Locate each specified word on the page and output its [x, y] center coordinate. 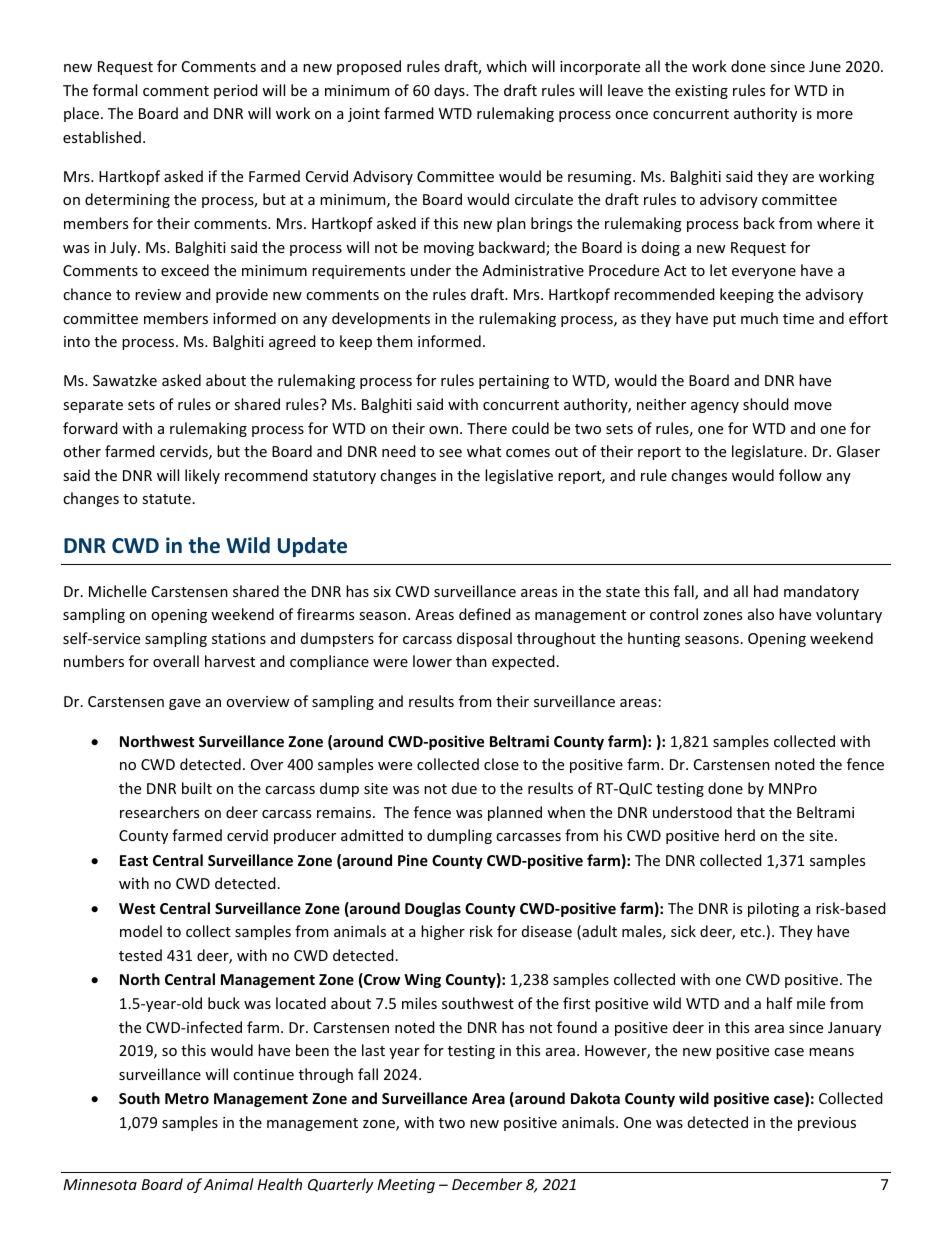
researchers [159, 812]
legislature [768, 452]
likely [202, 476]
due [464, 788]
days [450, 91]
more [835, 115]
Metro [187, 1098]
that [751, 812]
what [484, 451]
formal [115, 90]
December [487, 1184]
